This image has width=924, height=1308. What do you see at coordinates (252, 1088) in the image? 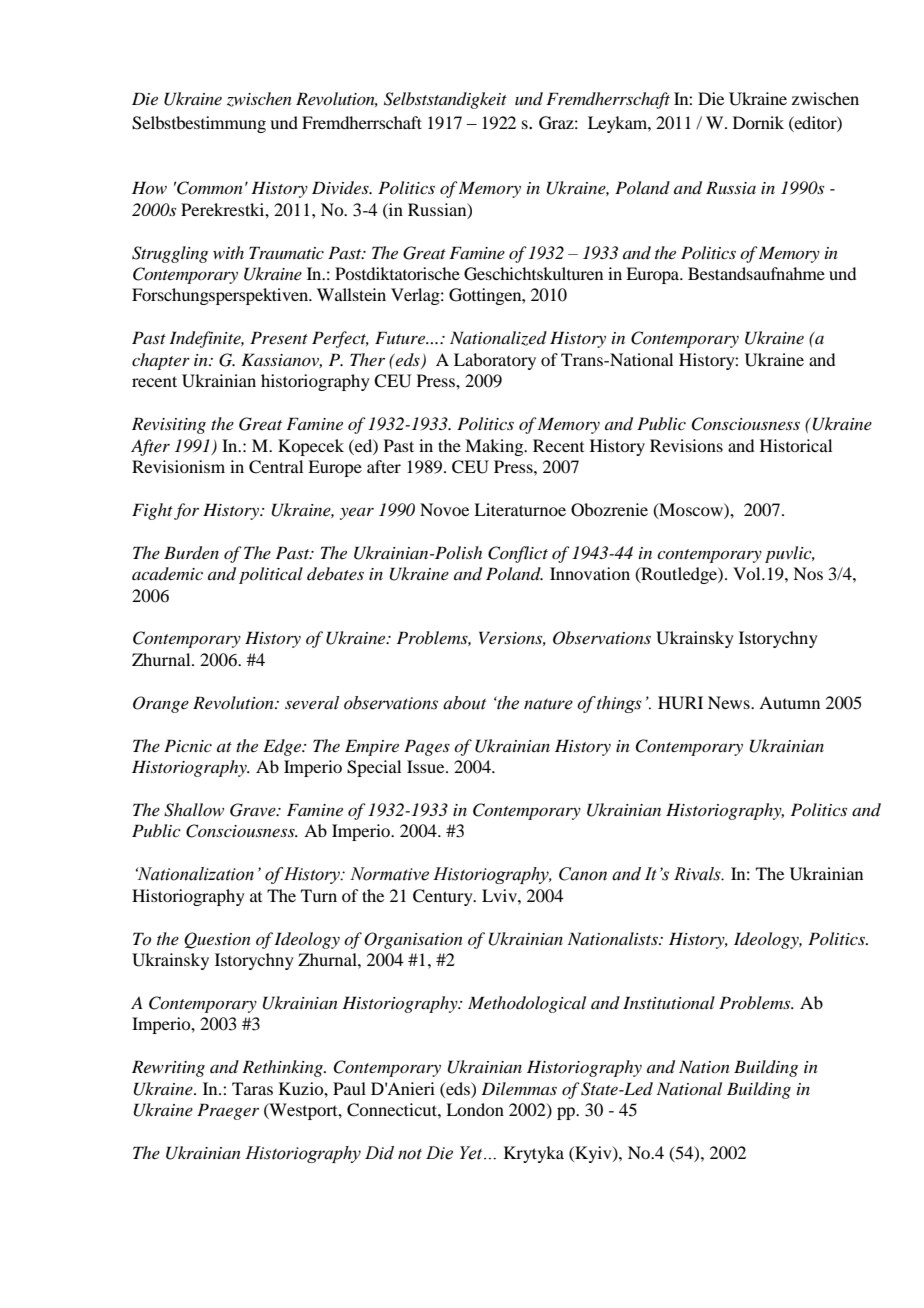
I see `Taras` at bounding box center [252, 1088].
